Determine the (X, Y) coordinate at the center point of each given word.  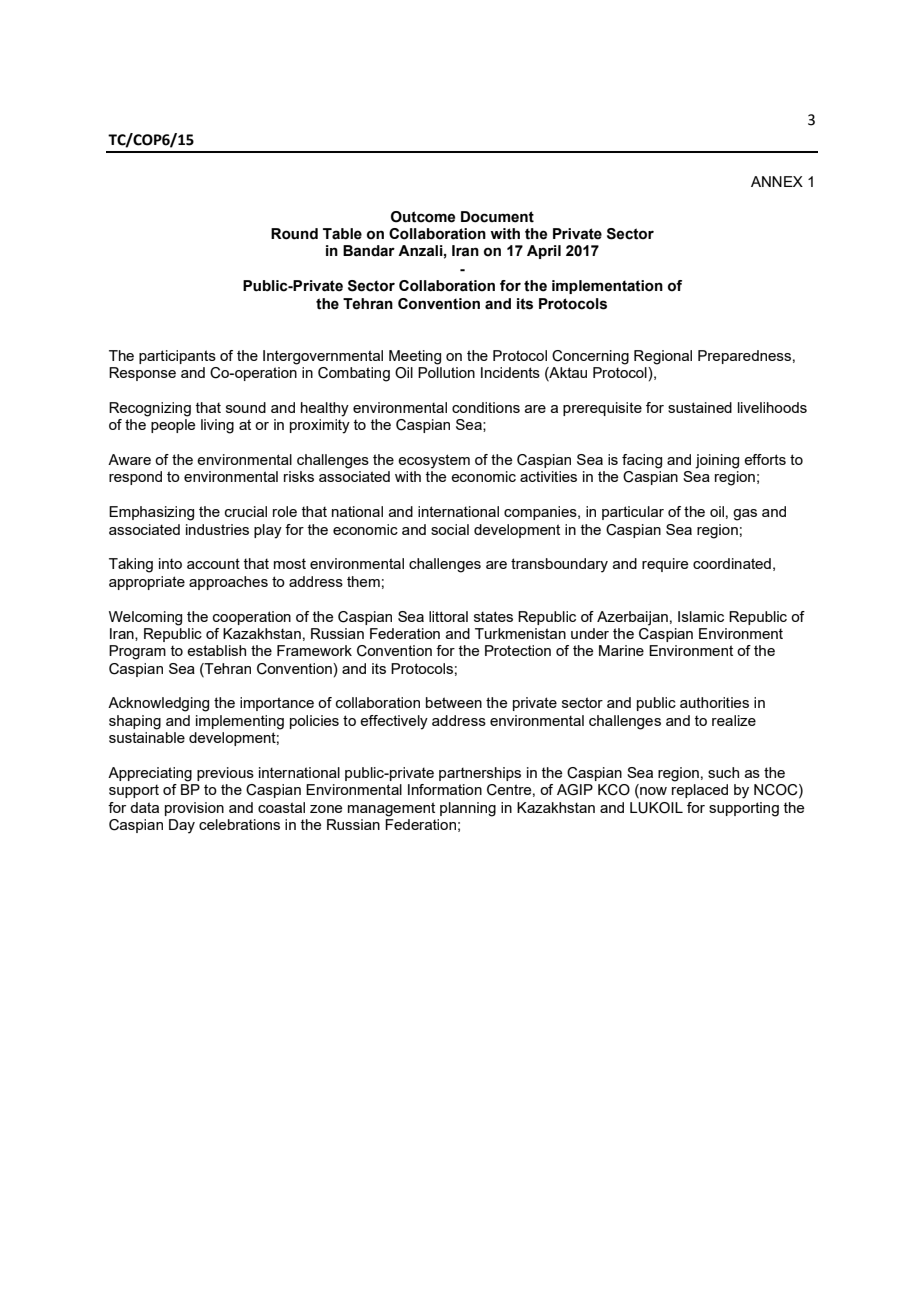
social (450, 529)
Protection (518, 650)
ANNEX (777, 181)
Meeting (415, 357)
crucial (246, 511)
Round (294, 234)
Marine (621, 650)
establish (216, 650)
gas (745, 515)
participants (177, 357)
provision (194, 809)
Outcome (423, 217)
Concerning (590, 357)
